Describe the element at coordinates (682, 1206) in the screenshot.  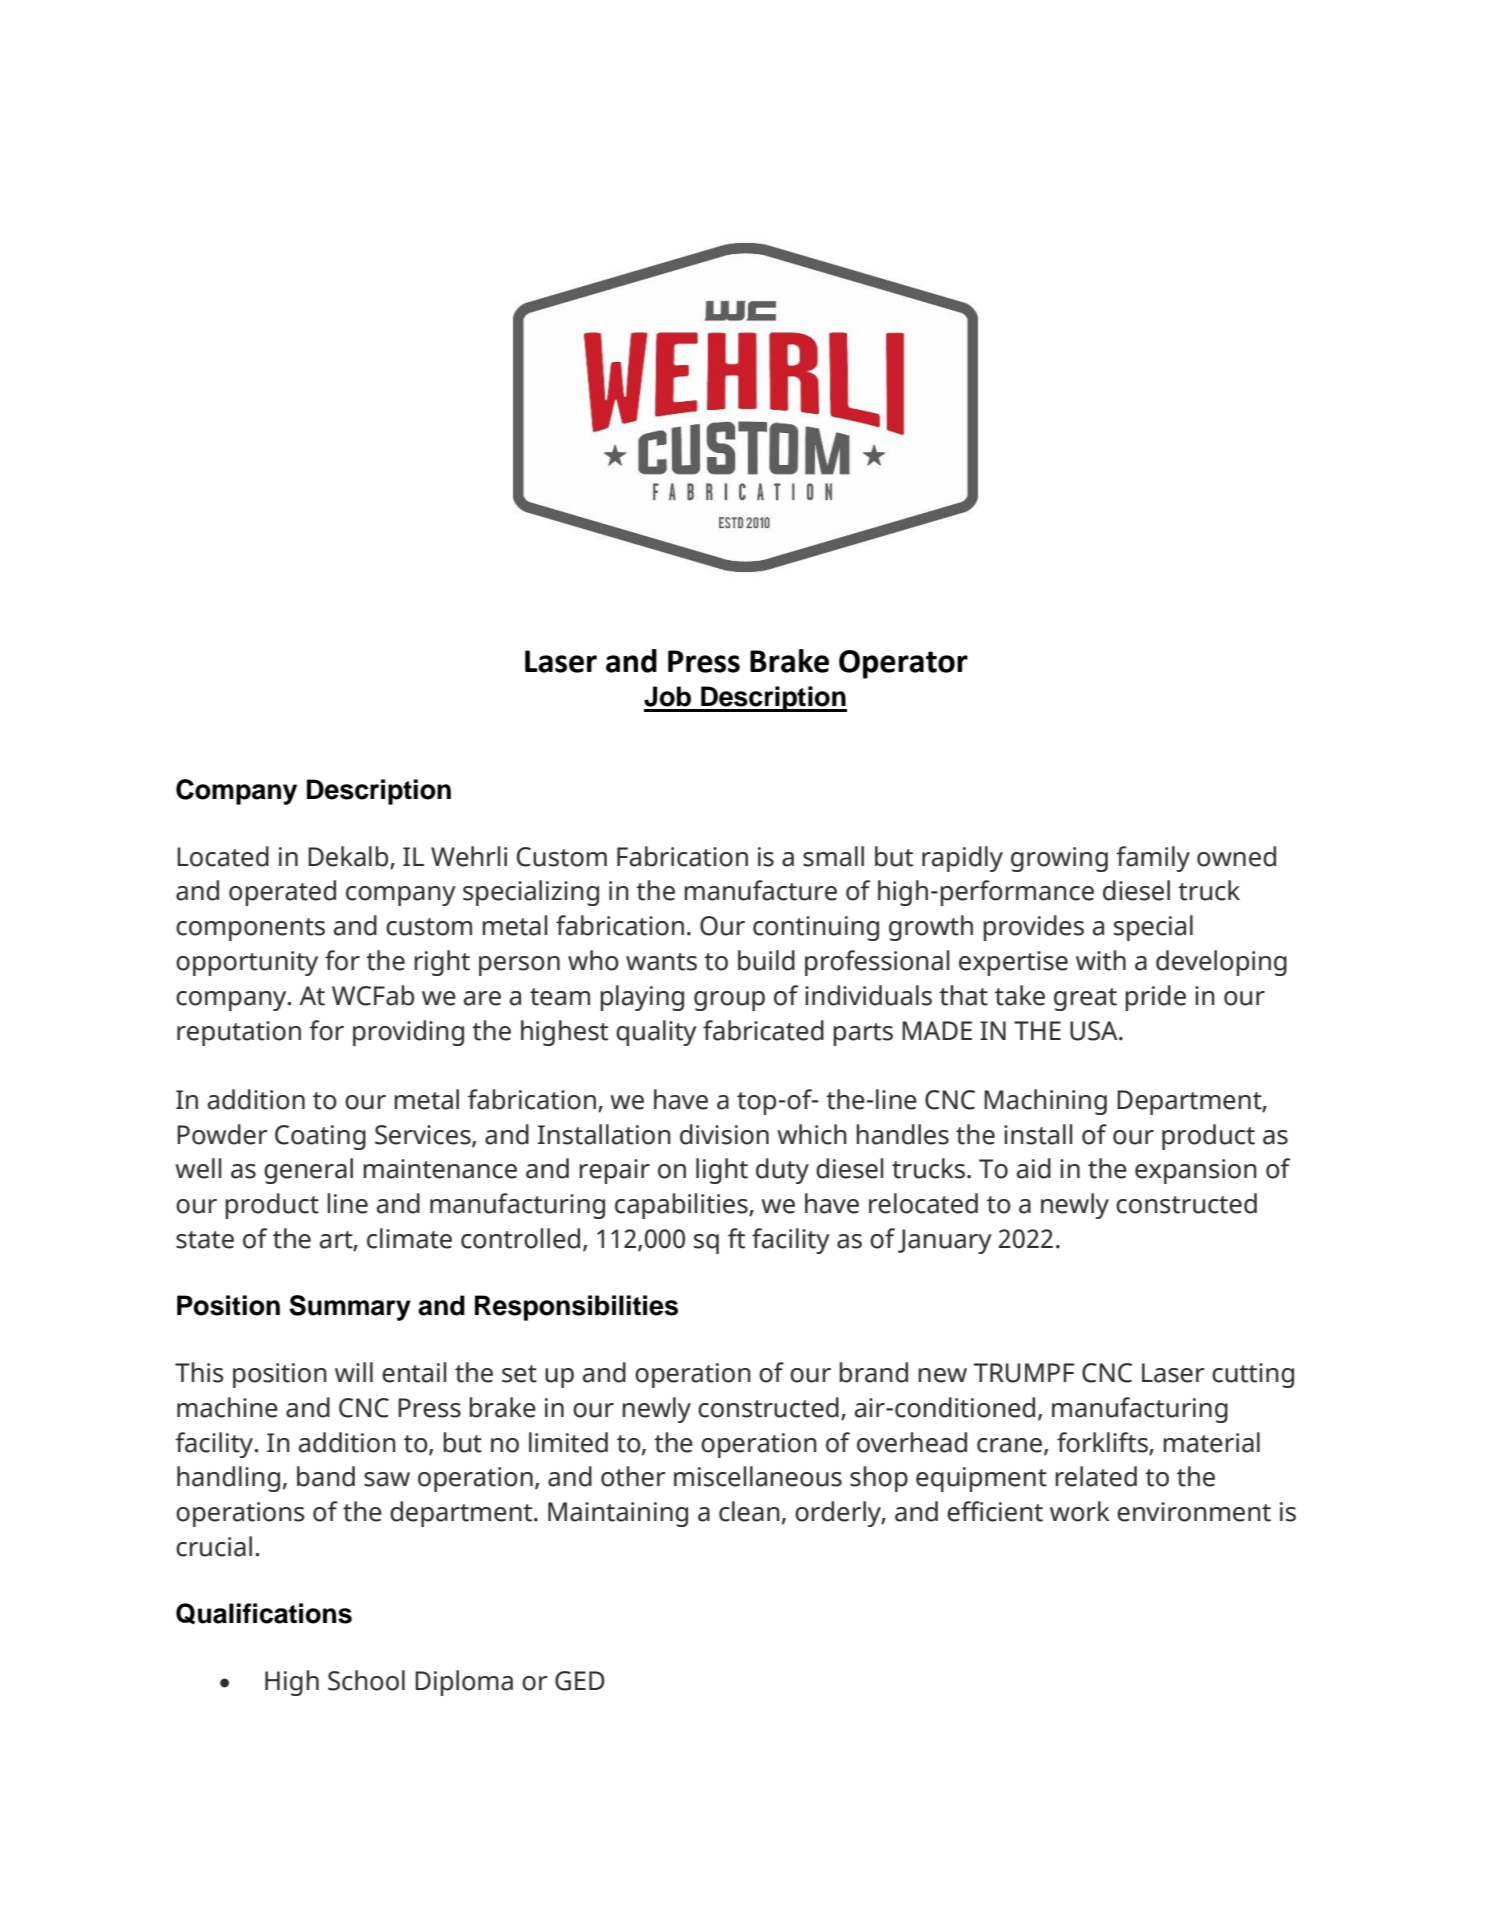
I see `capabilities` at that location.
